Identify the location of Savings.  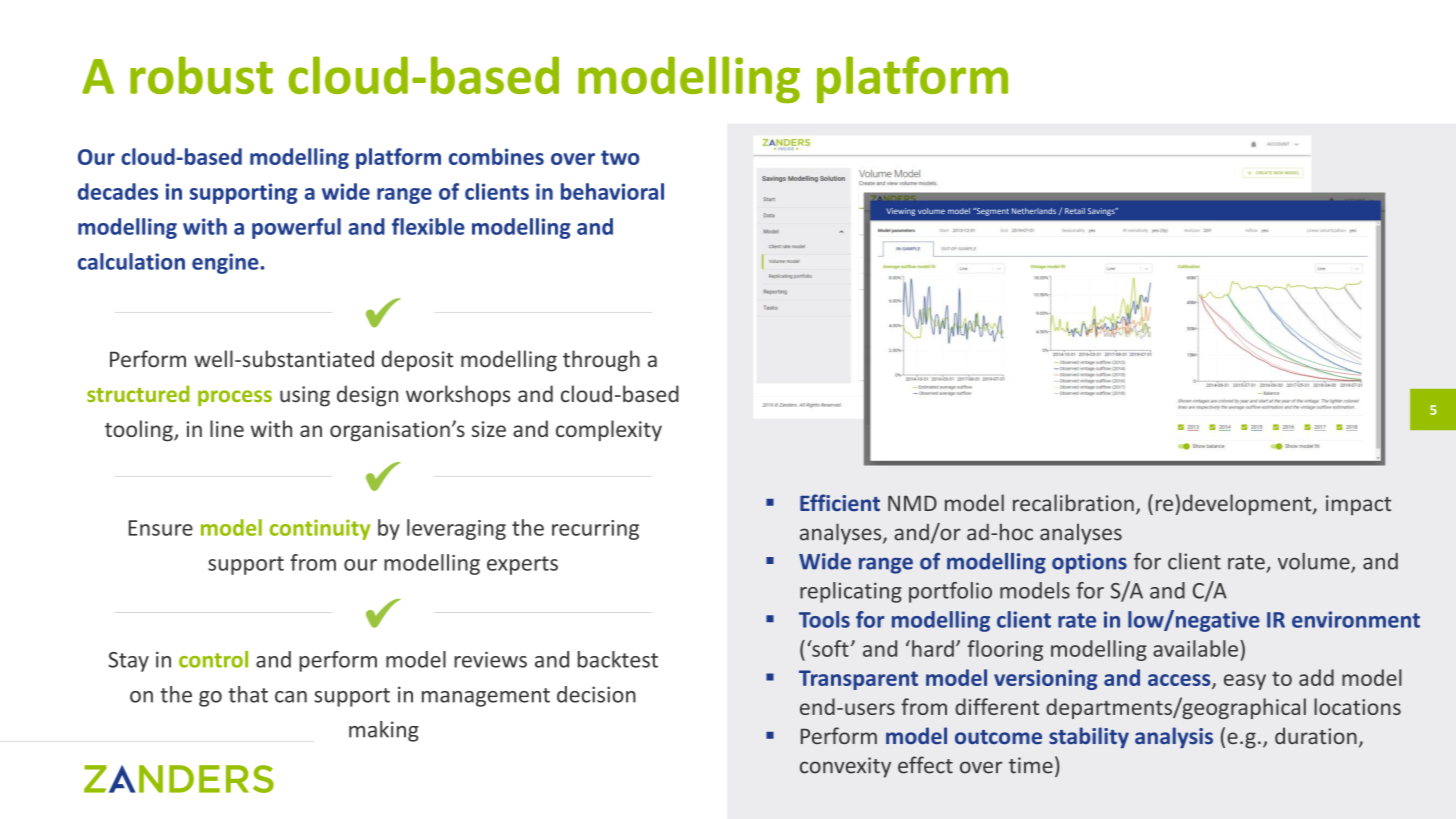
(1102, 212).
